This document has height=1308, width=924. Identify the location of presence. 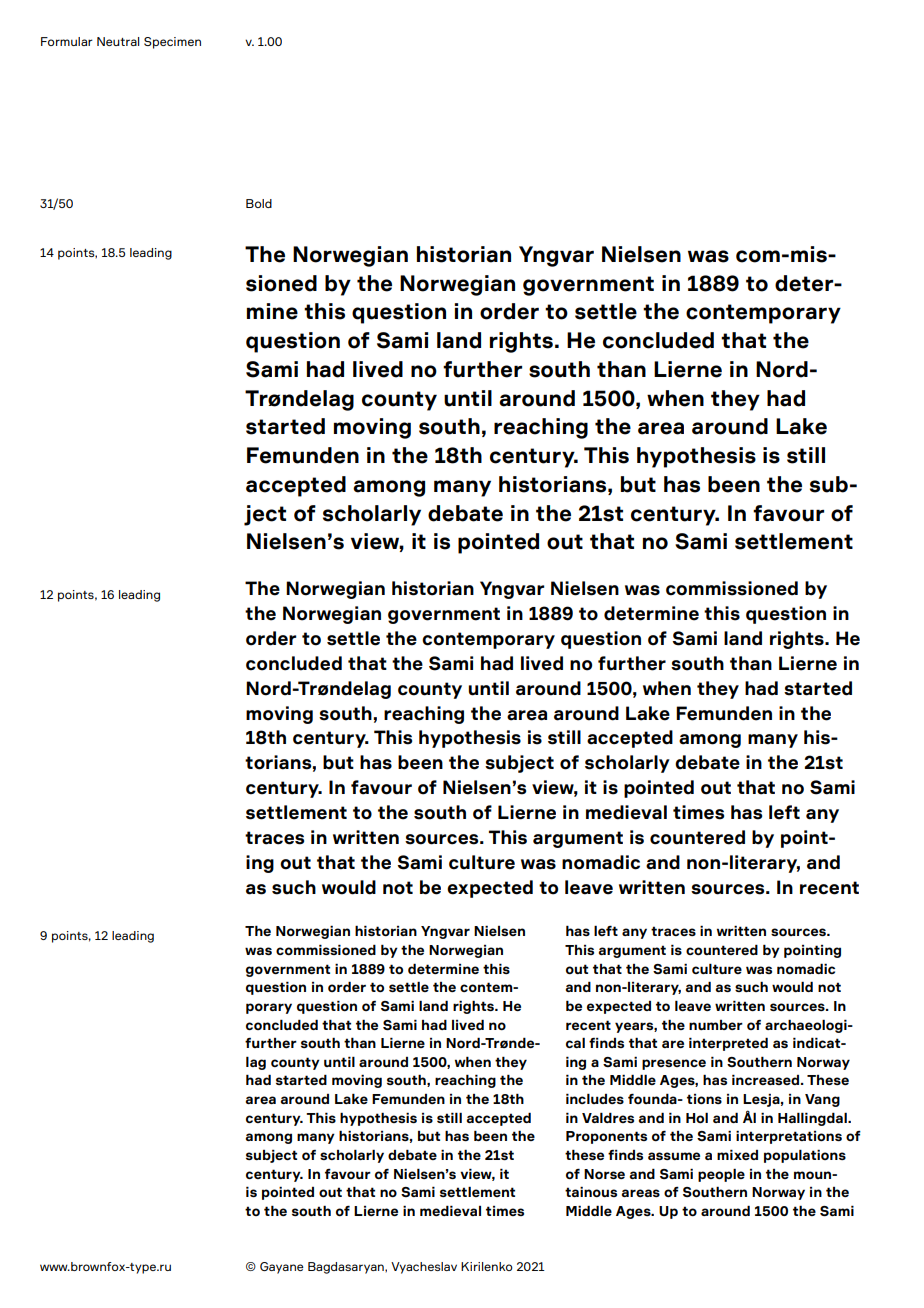
(674, 1064).
